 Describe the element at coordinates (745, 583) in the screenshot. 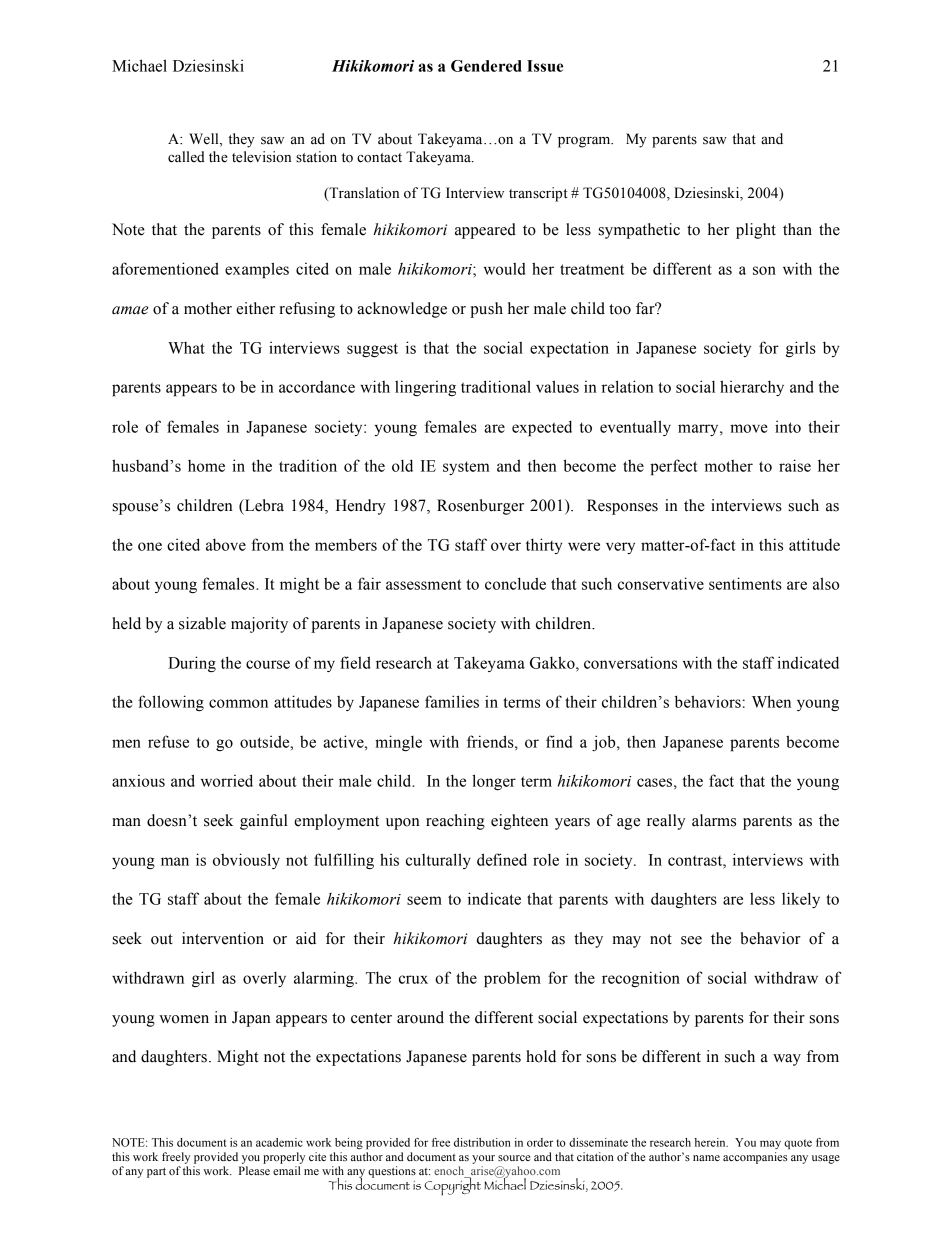

I see `sentiments` at that location.
